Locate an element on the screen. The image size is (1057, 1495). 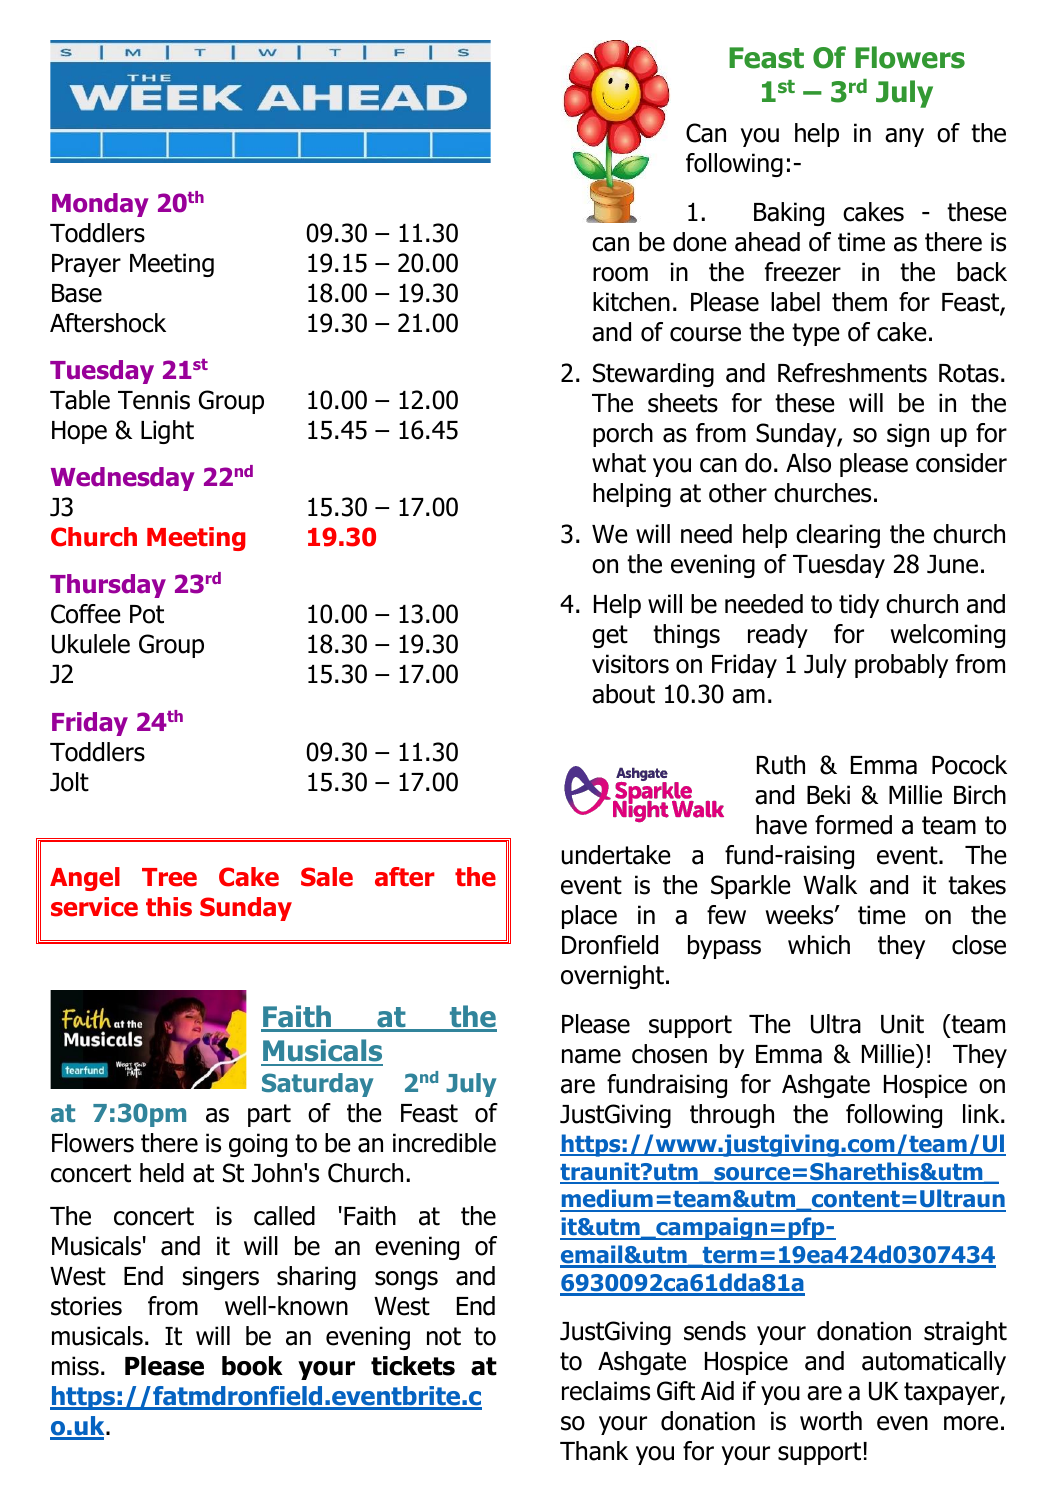
any is located at coordinates (904, 137).
